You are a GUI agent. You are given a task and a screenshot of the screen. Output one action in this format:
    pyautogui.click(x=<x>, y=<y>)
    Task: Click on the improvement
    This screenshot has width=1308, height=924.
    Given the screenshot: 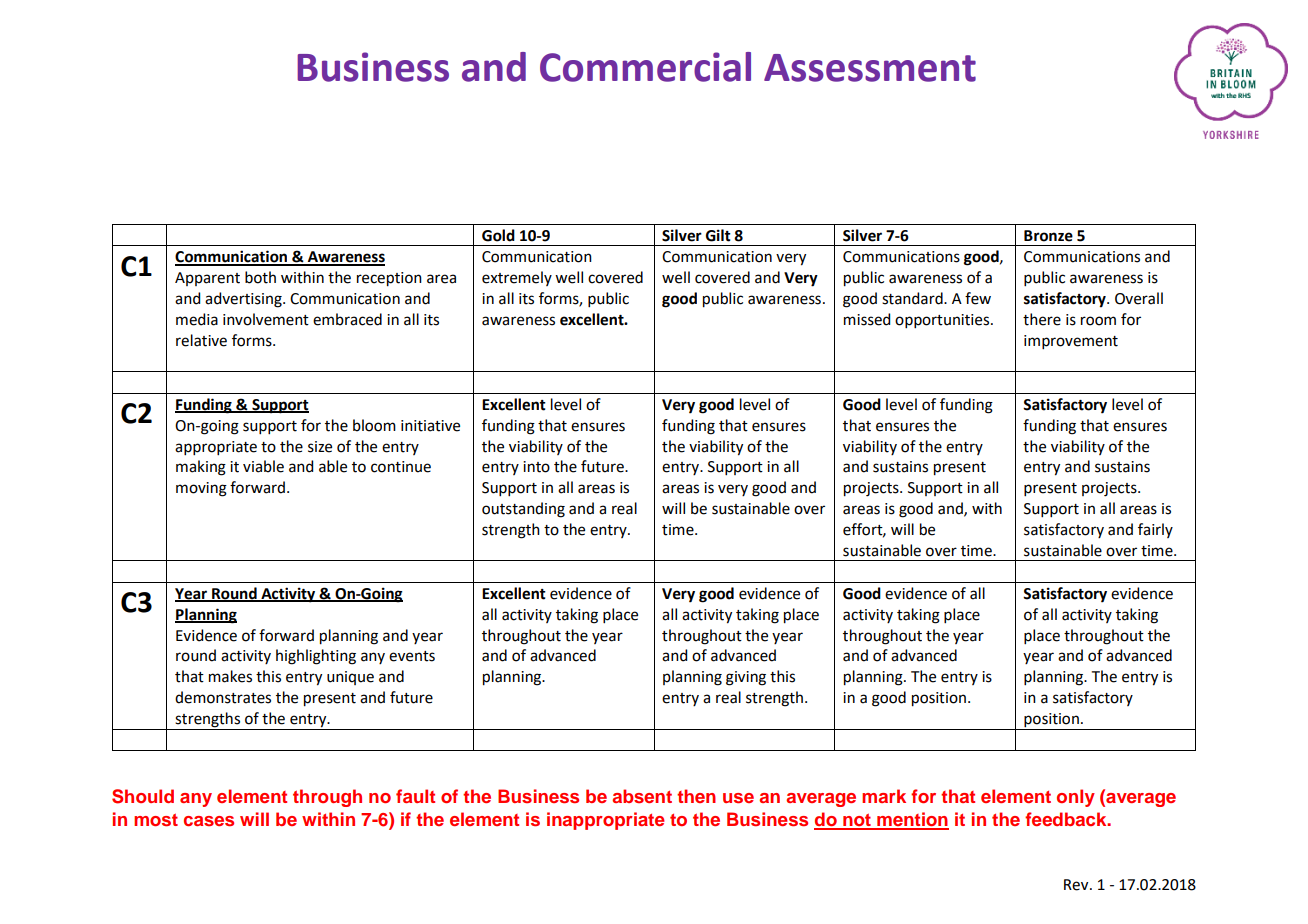 What is the action you would take?
    pyautogui.click(x=1071, y=342)
